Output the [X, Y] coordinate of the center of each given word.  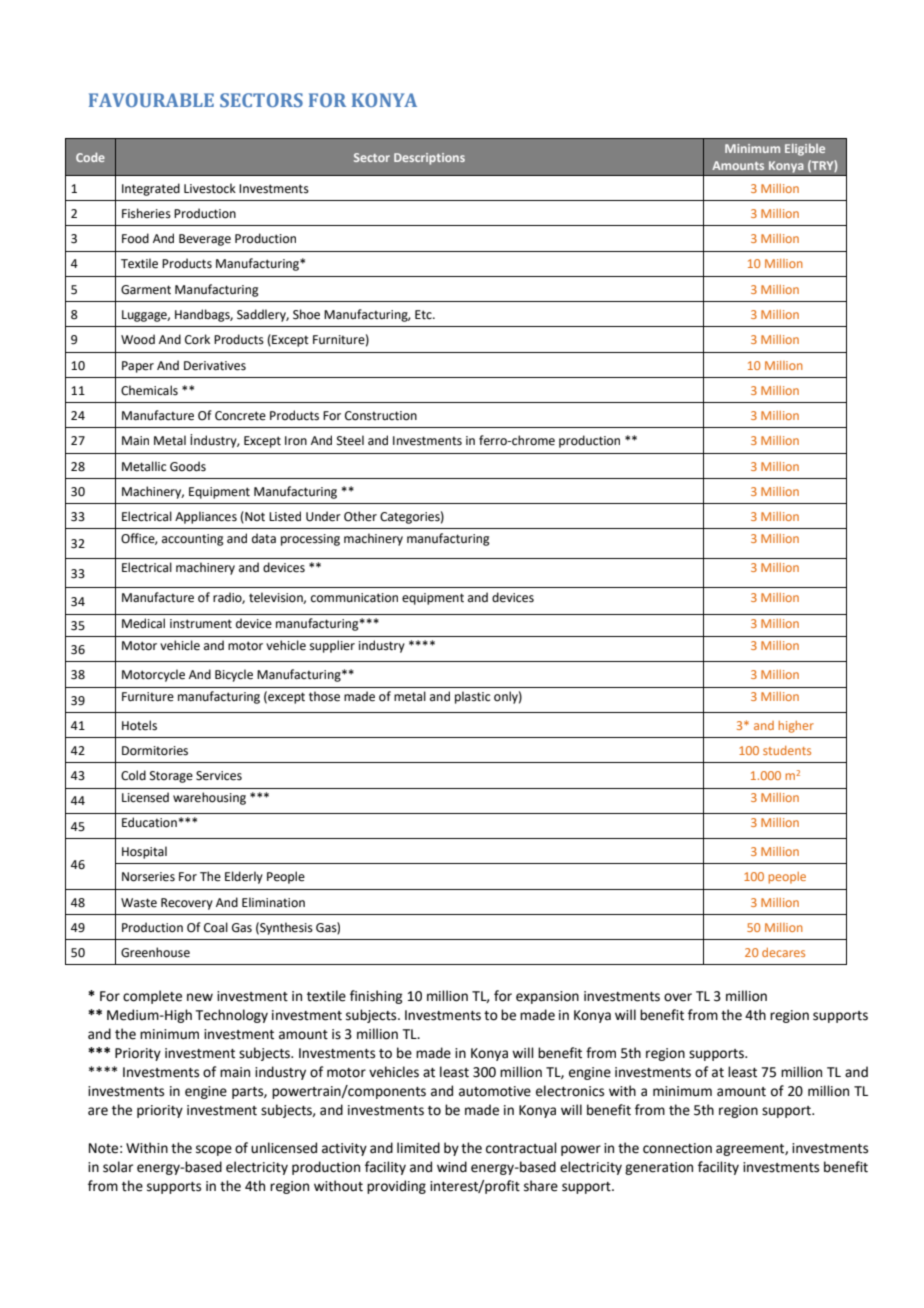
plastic [472, 697]
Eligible [805, 150]
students [787, 750]
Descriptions [429, 159]
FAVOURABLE [151, 100]
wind [452, 1167]
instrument [201, 624]
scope [214, 1150]
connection [677, 1148]
